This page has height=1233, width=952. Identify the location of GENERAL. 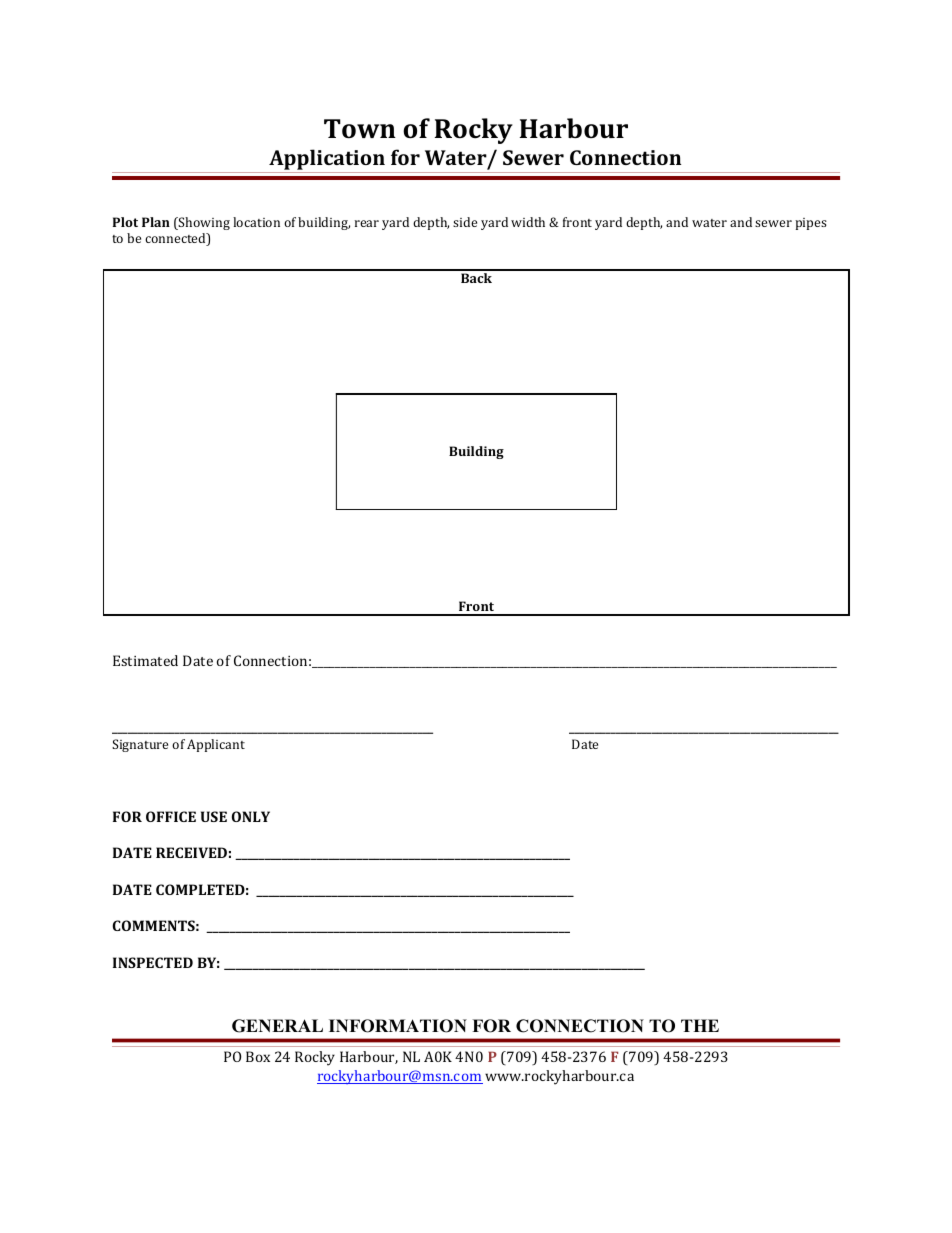
(277, 1026).
